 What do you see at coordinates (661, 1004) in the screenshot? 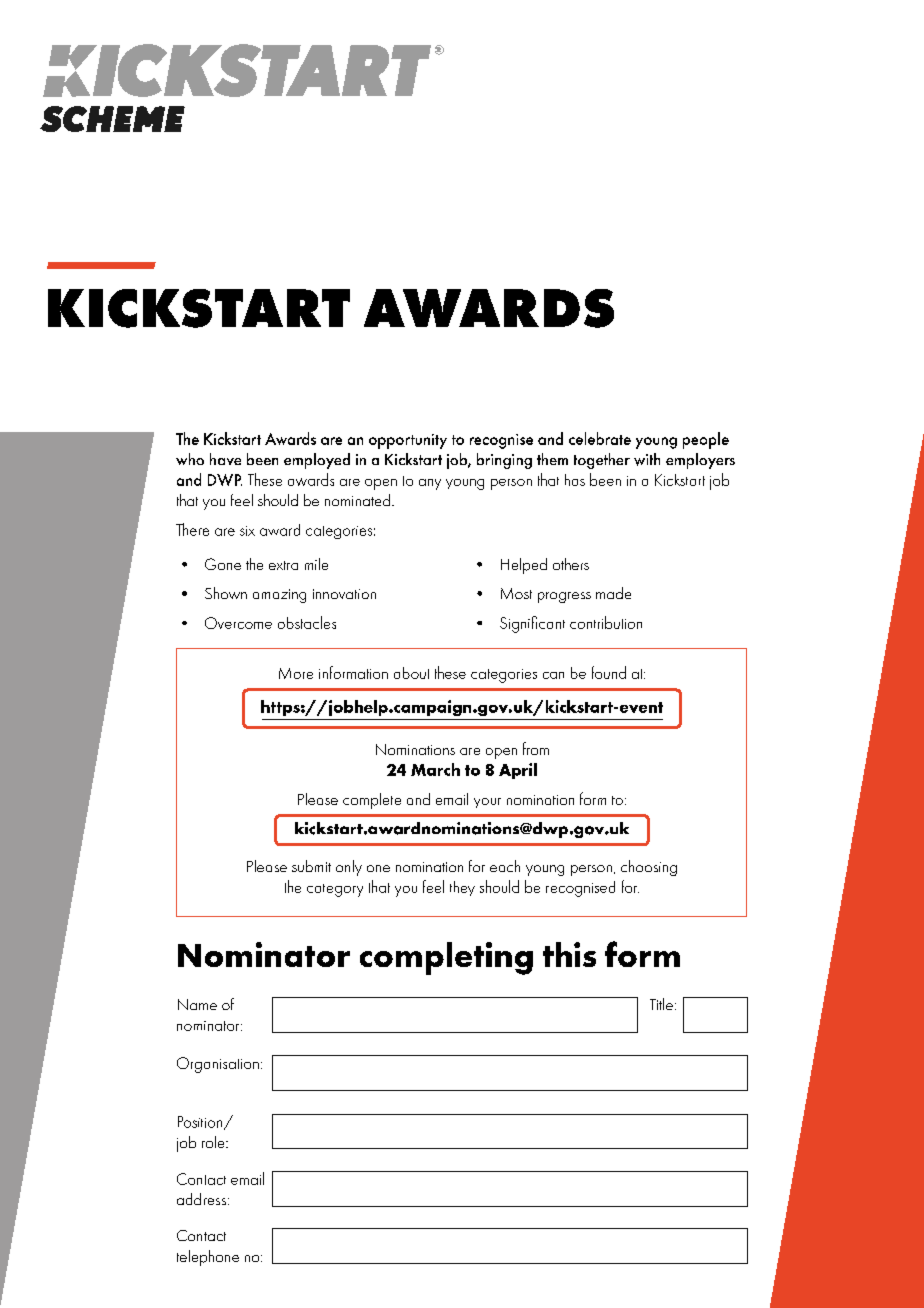
I see `Title` at bounding box center [661, 1004].
